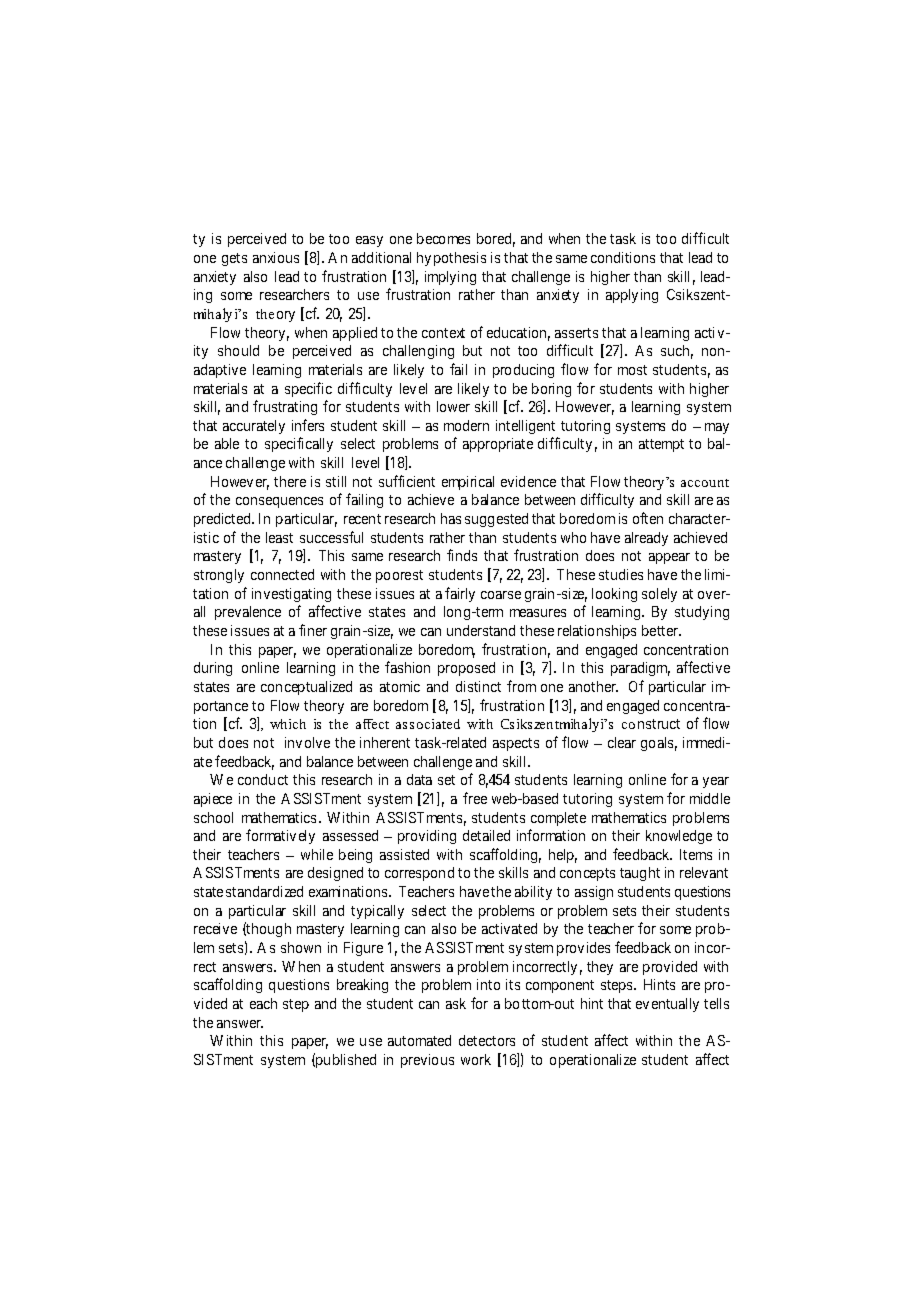 The image size is (924, 1308). Describe the element at coordinates (661, 630) in the screenshot. I see `better` at that location.
